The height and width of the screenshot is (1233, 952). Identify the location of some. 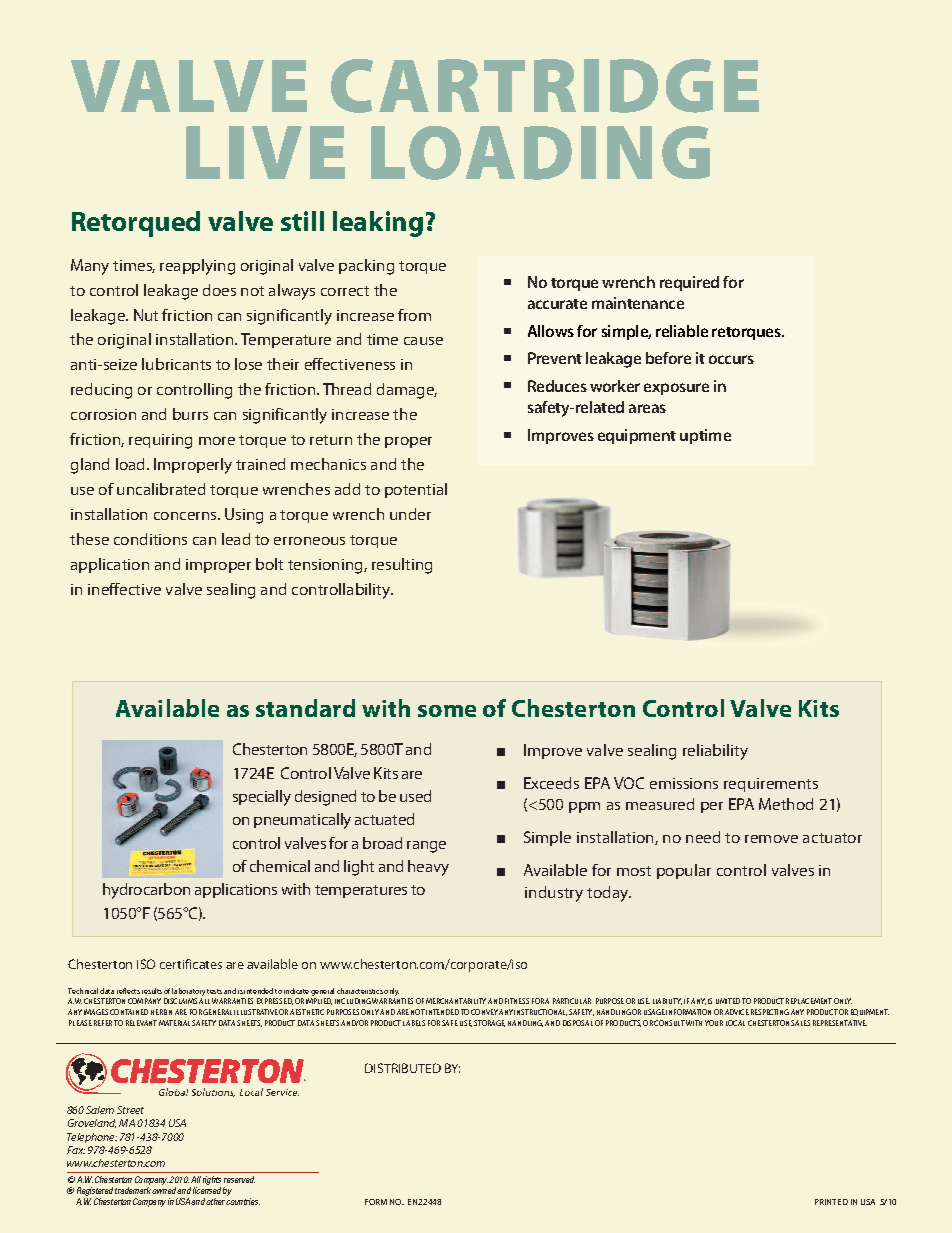
(447, 711).
